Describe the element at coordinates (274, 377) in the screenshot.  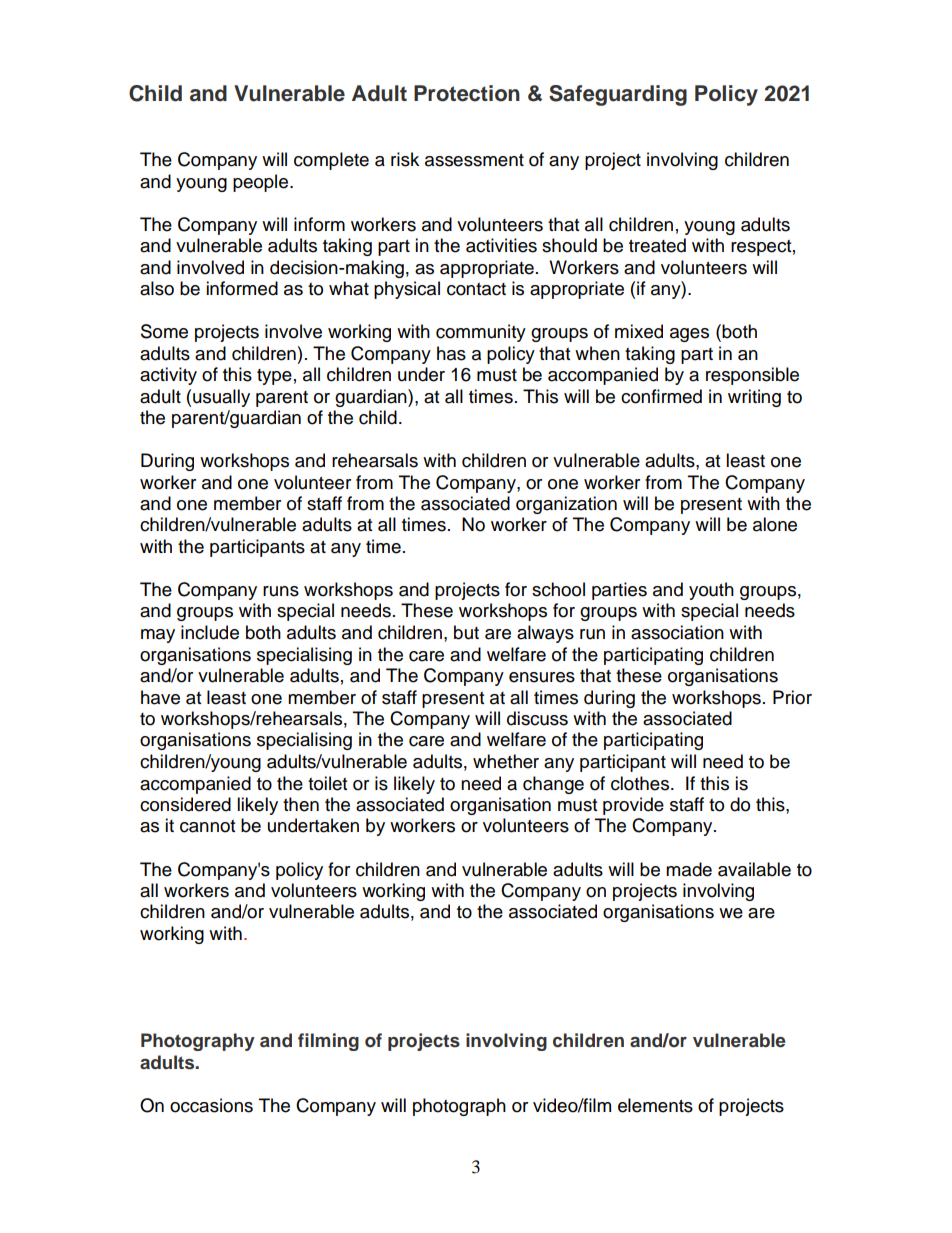
I see `type` at that location.
